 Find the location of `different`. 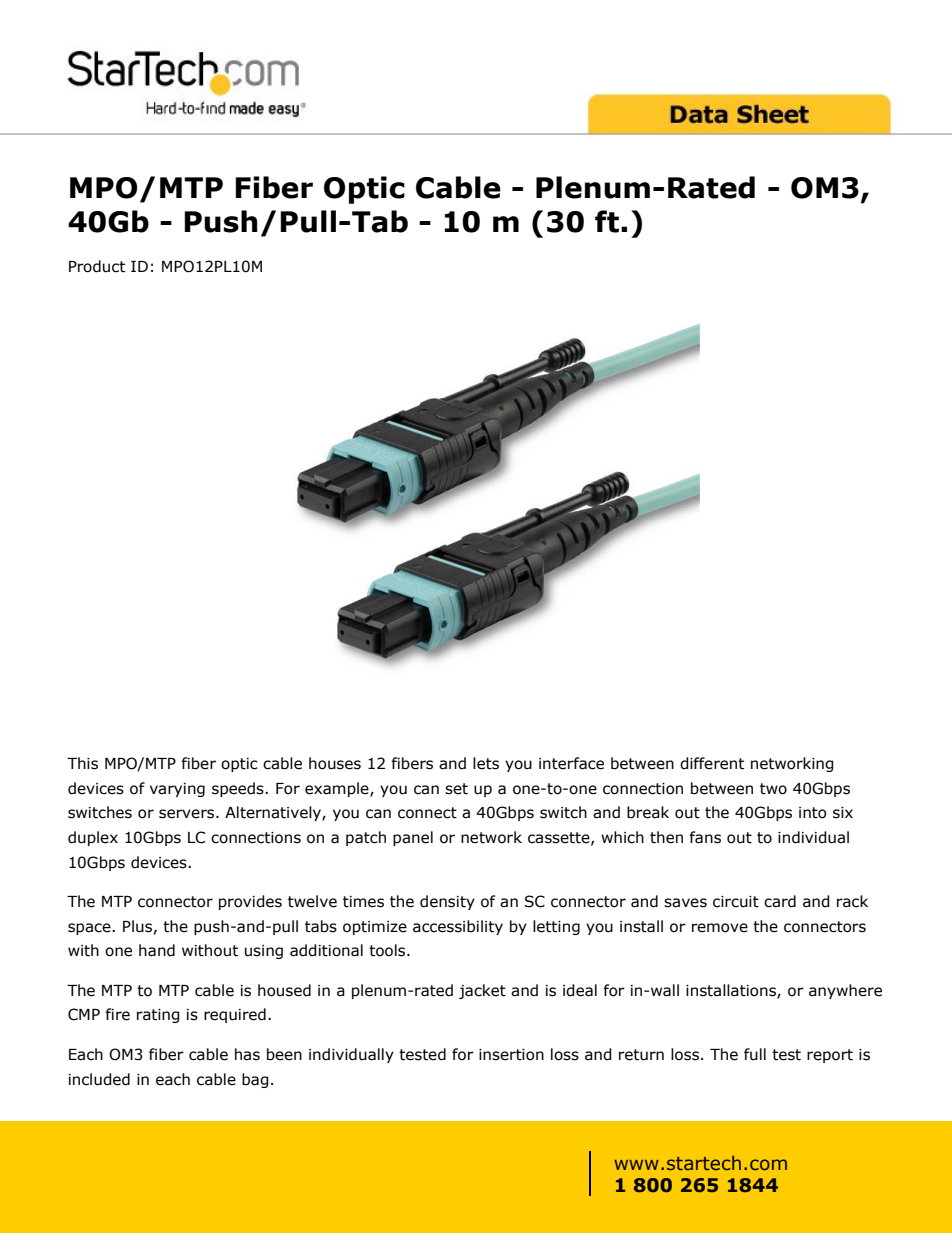

different is located at coordinates (712, 763).
